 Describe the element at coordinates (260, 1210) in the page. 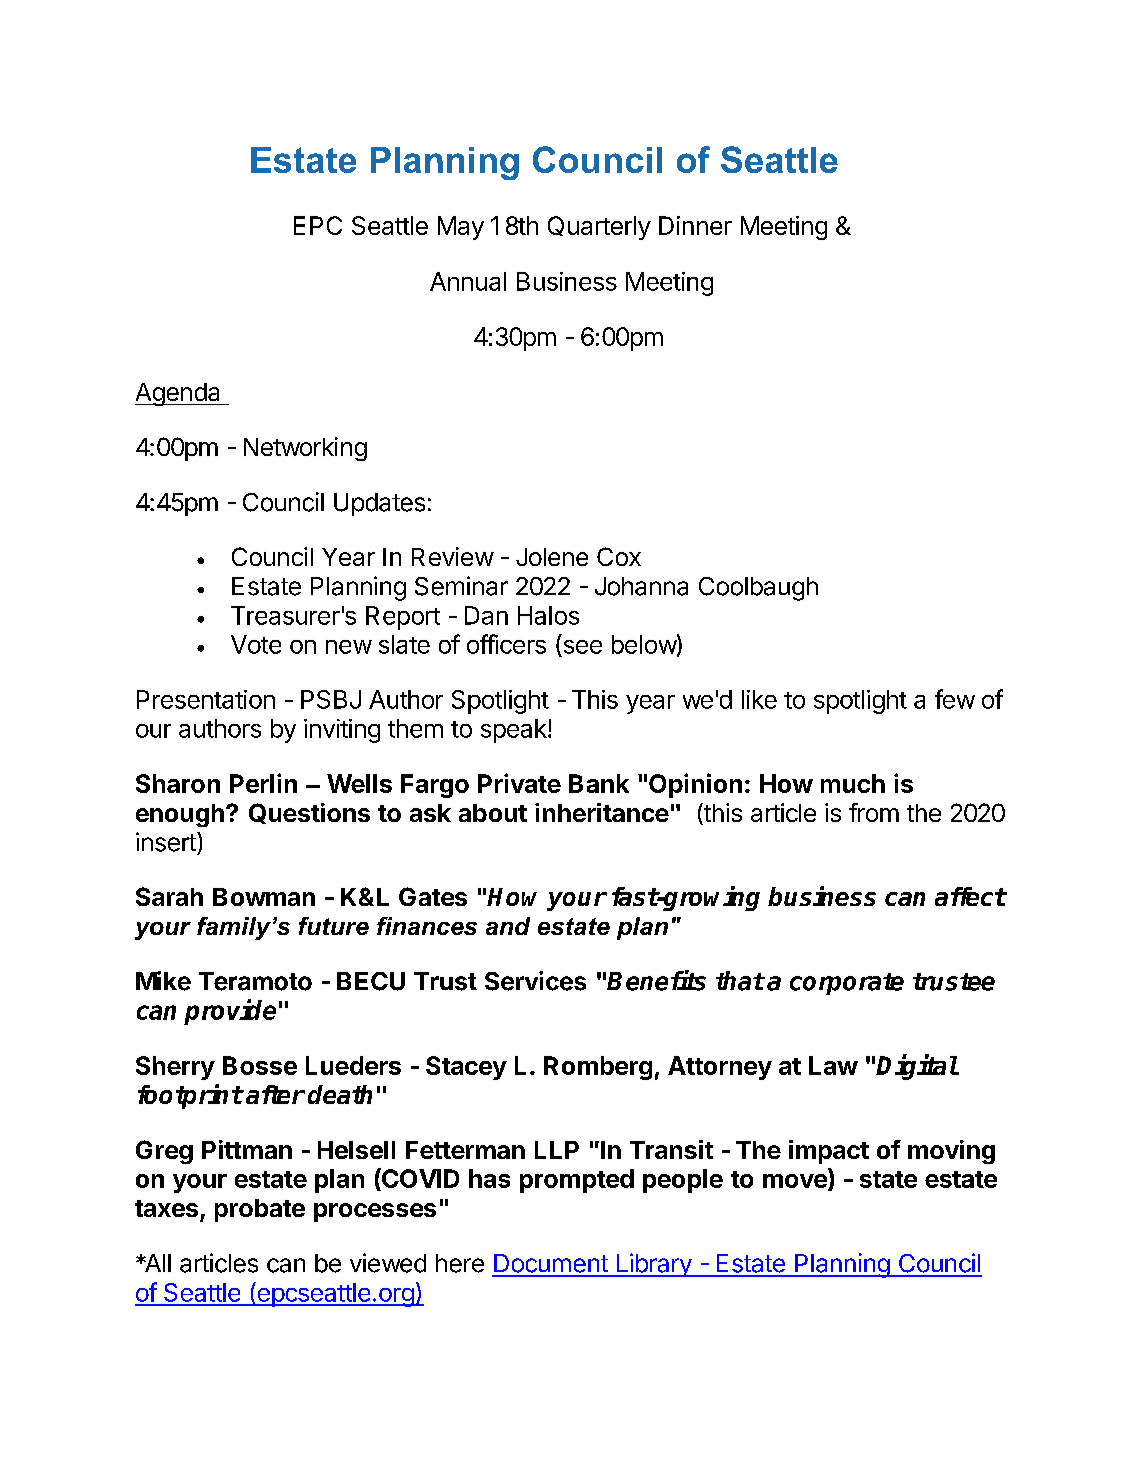

I see `probate` at that location.
